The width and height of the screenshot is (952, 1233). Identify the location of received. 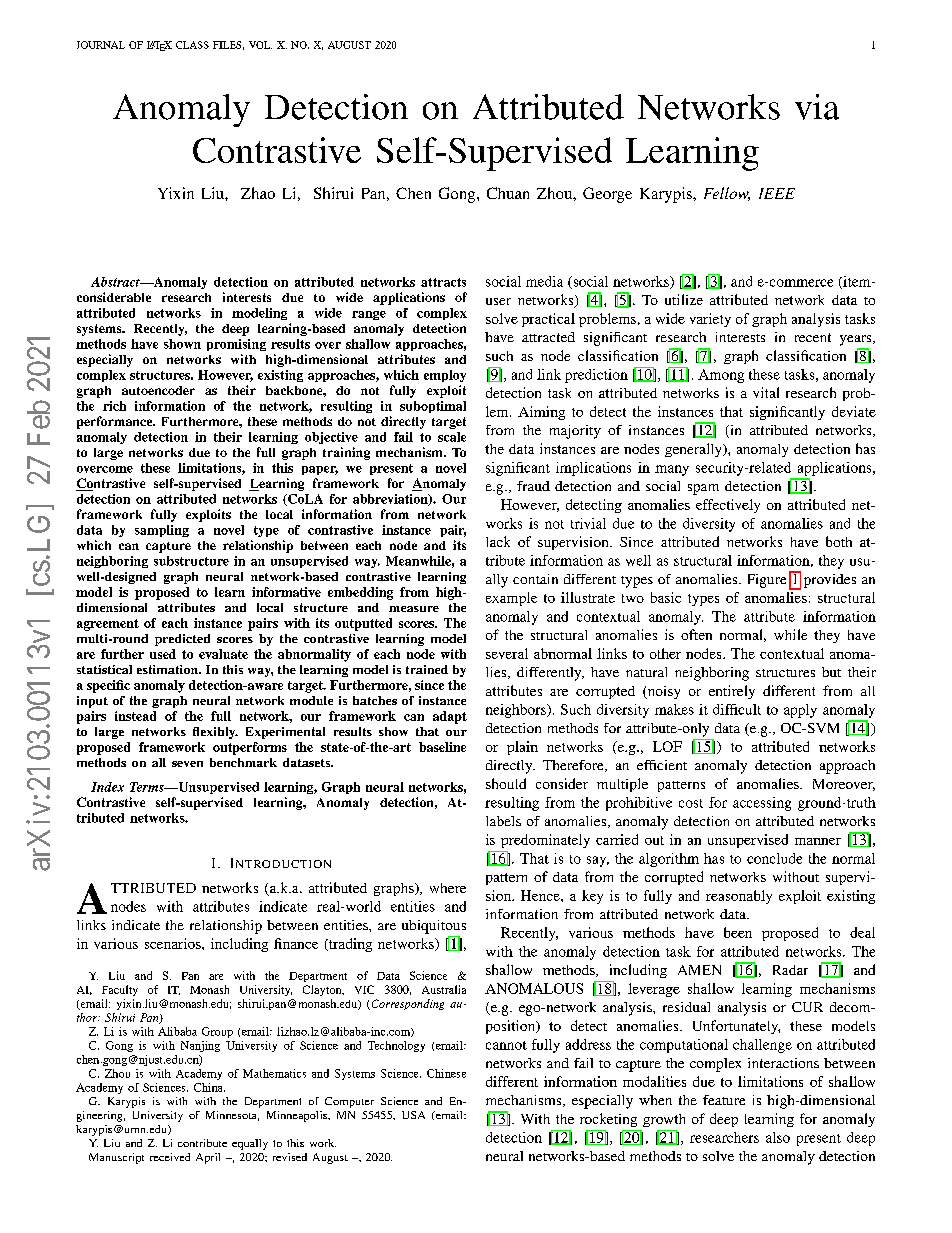
(170, 1157).
